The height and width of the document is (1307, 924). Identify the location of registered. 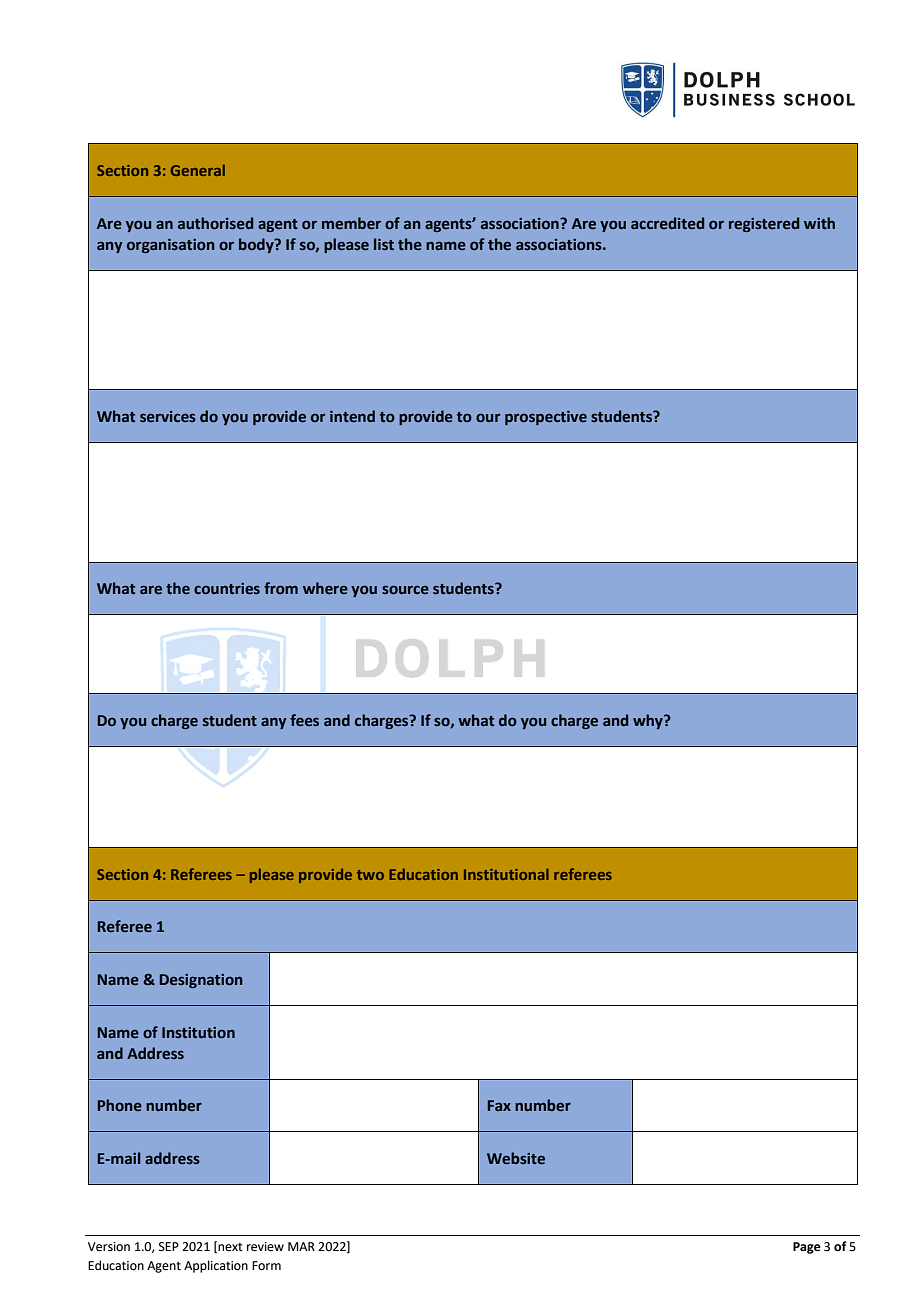
(764, 224).
